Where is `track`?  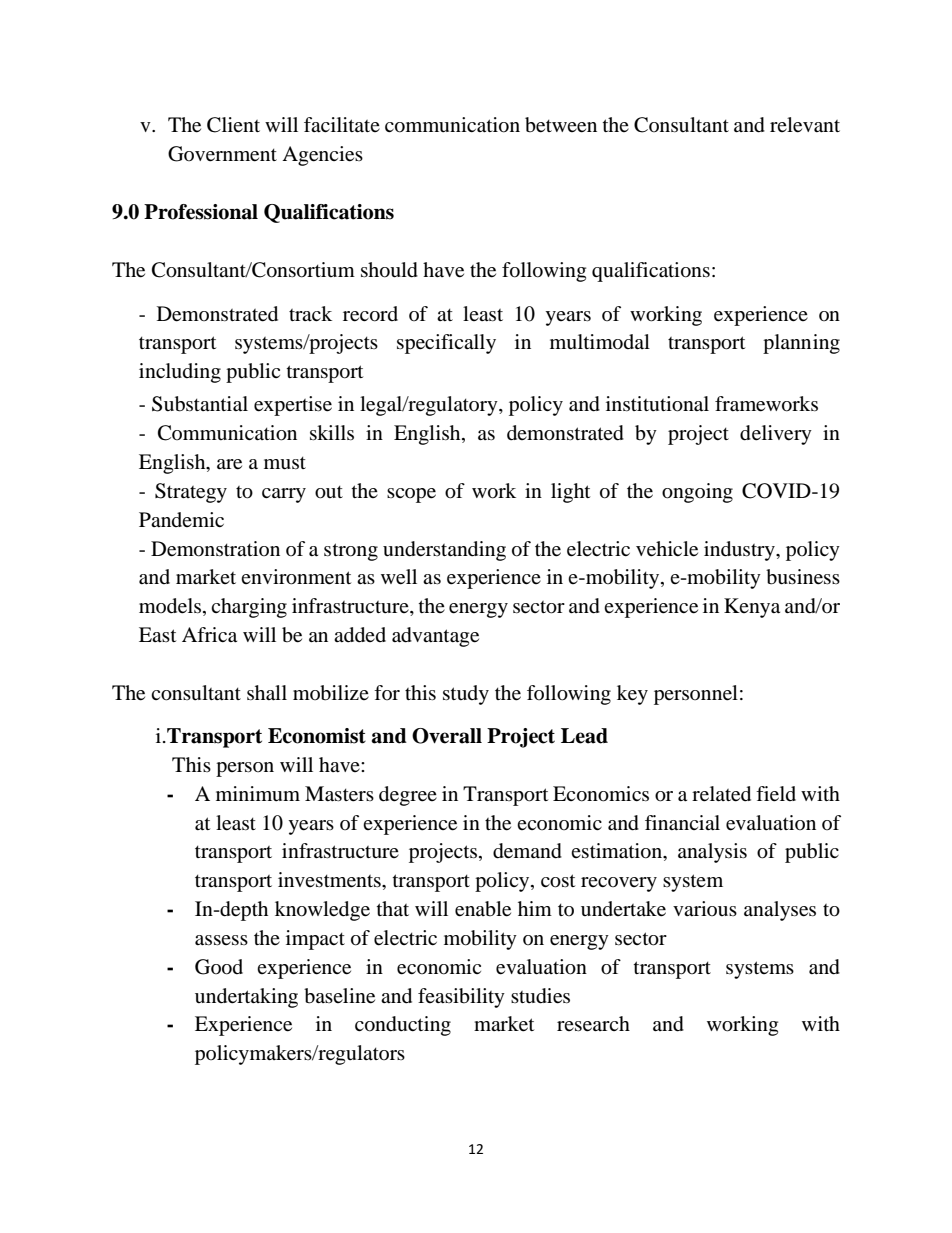 track is located at coordinates (310, 313).
